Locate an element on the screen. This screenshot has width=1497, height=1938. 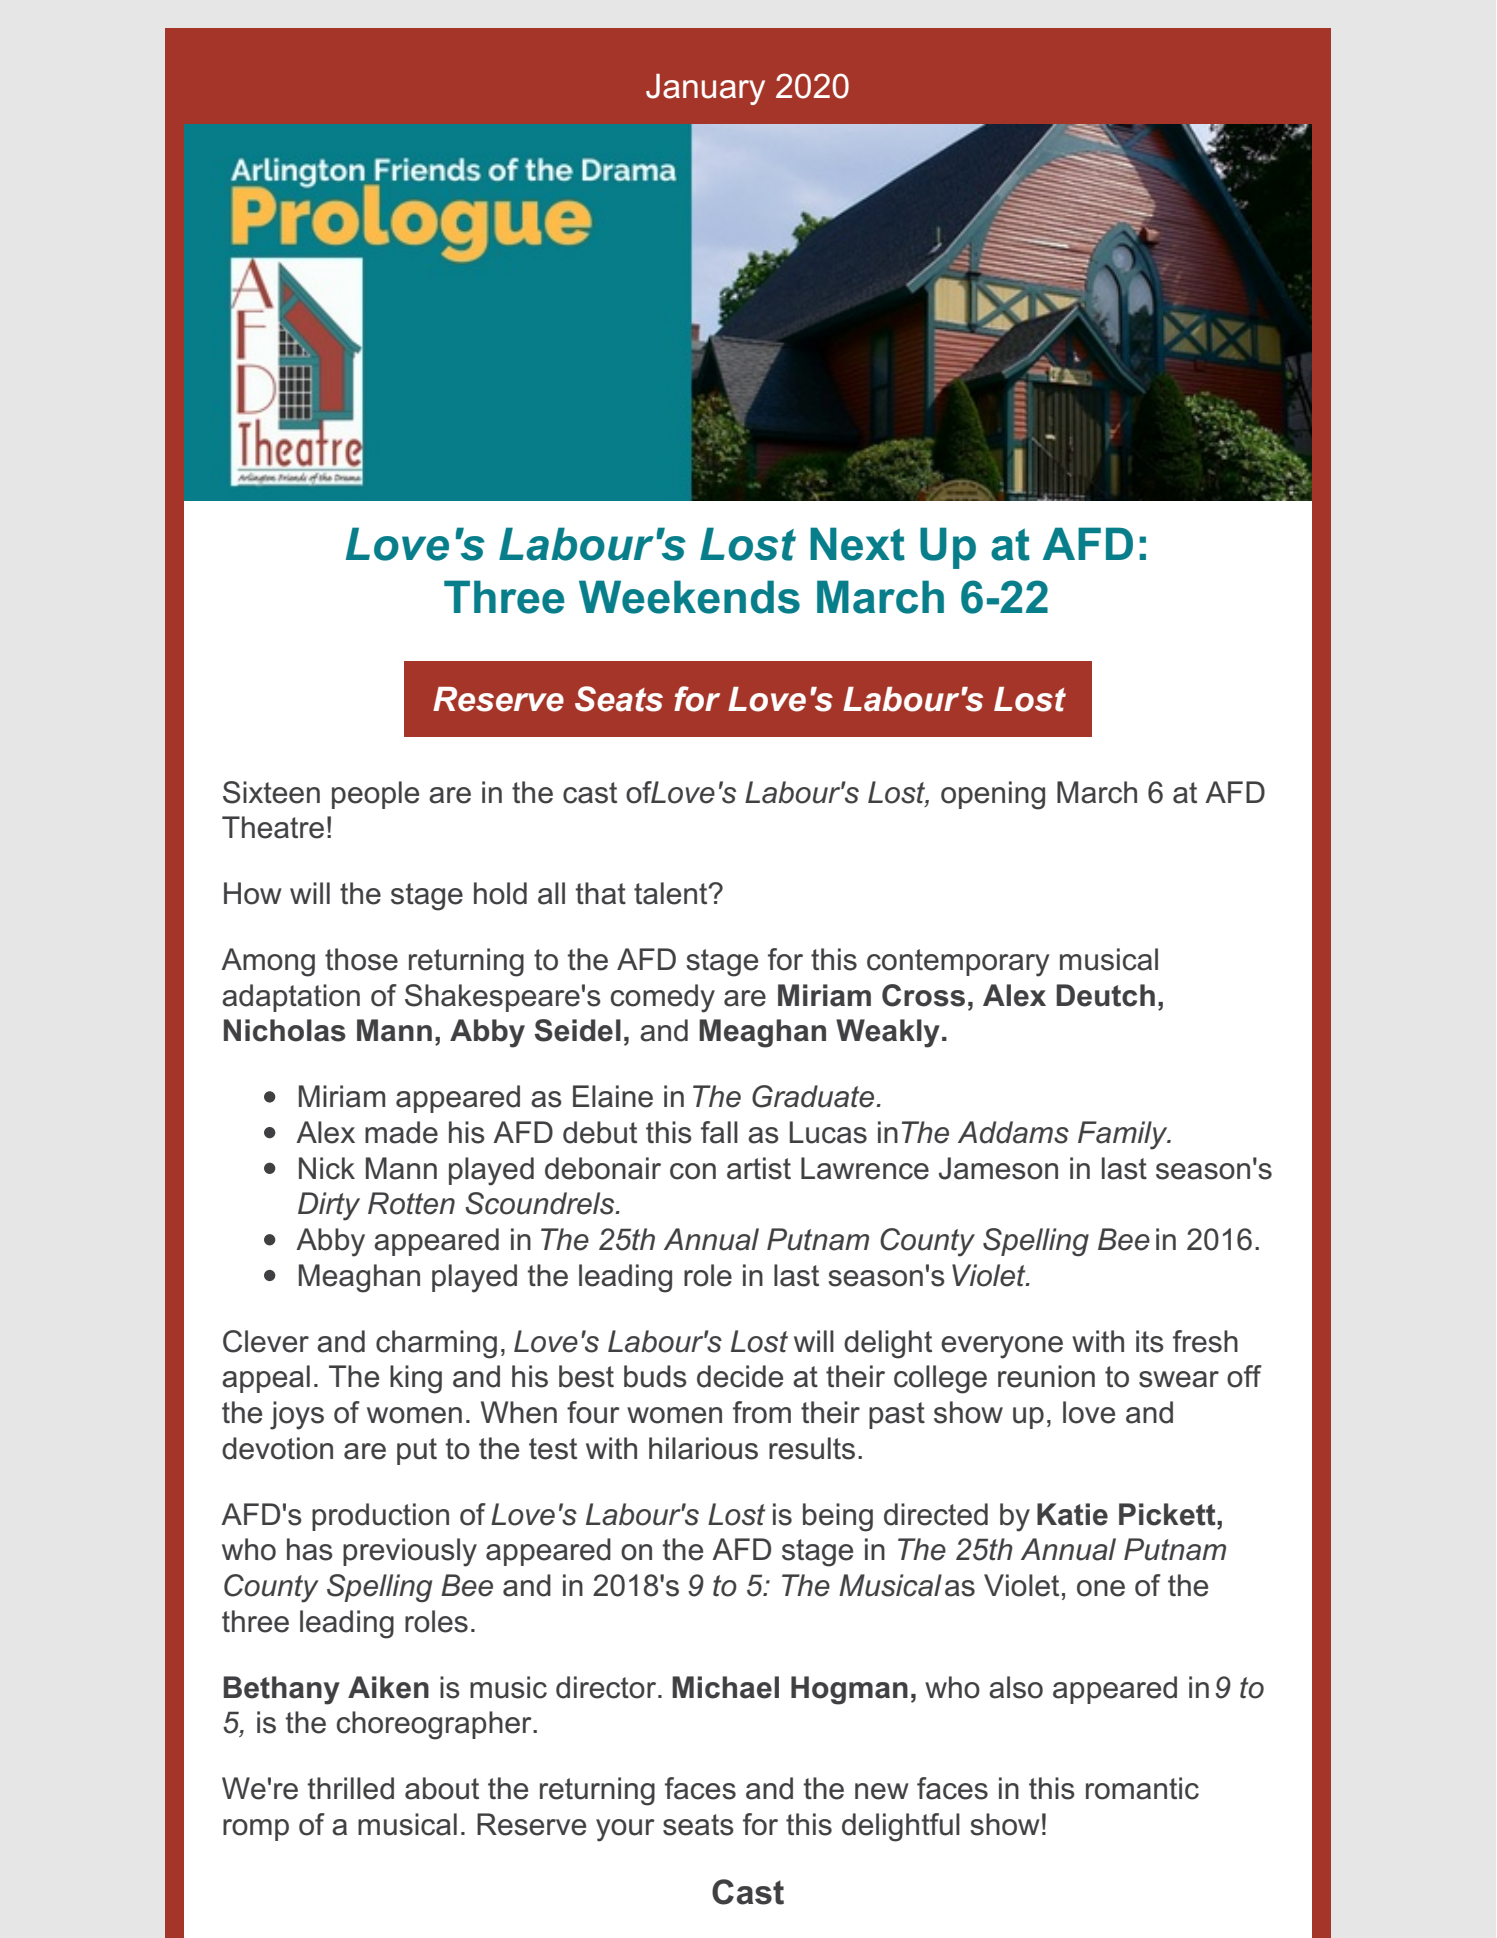
Next is located at coordinates (857, 544).
